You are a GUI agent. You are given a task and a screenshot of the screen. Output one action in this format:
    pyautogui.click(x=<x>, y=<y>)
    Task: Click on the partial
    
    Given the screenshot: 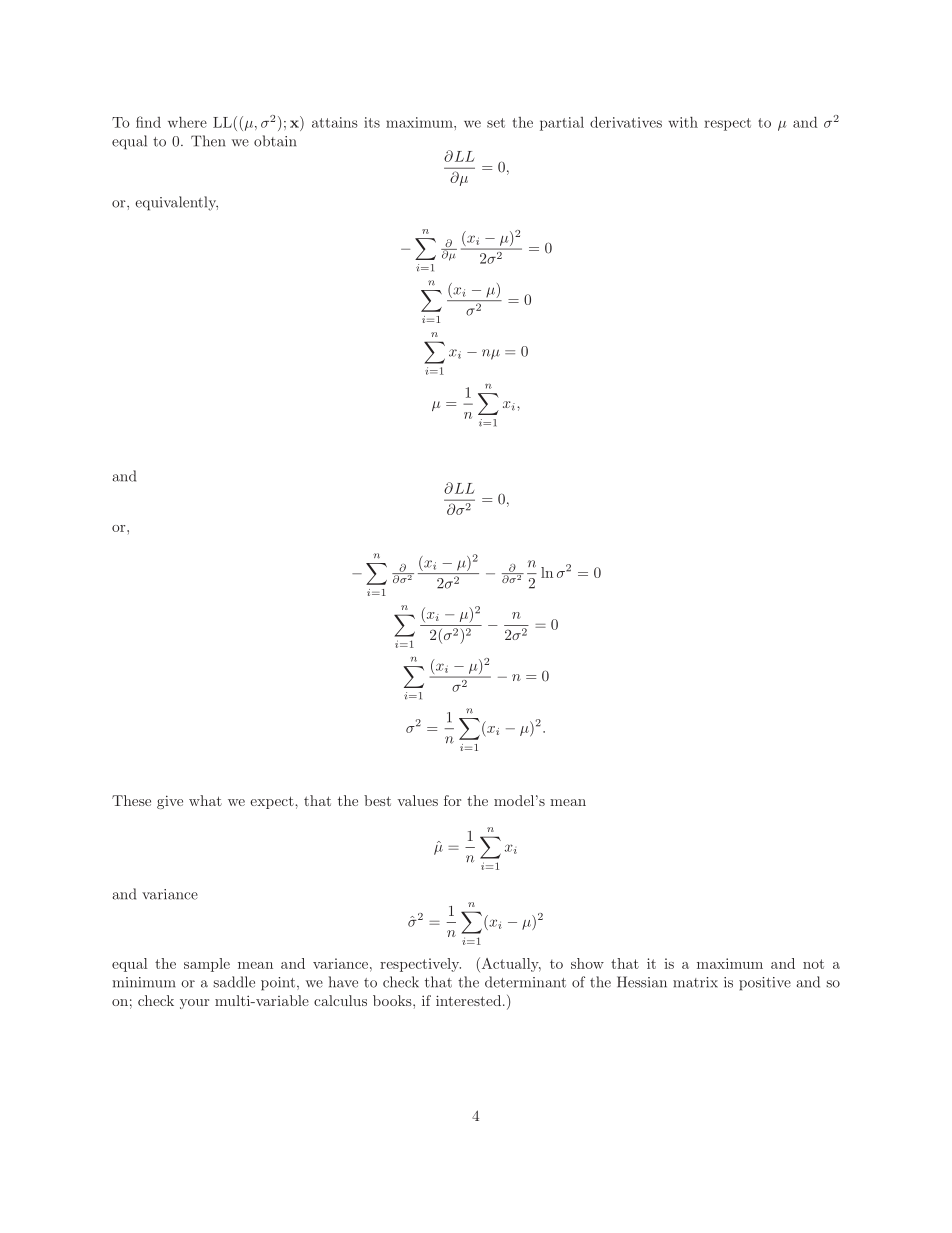 What is the action you would take?
    pyautogui.click(x=562, y=124)
